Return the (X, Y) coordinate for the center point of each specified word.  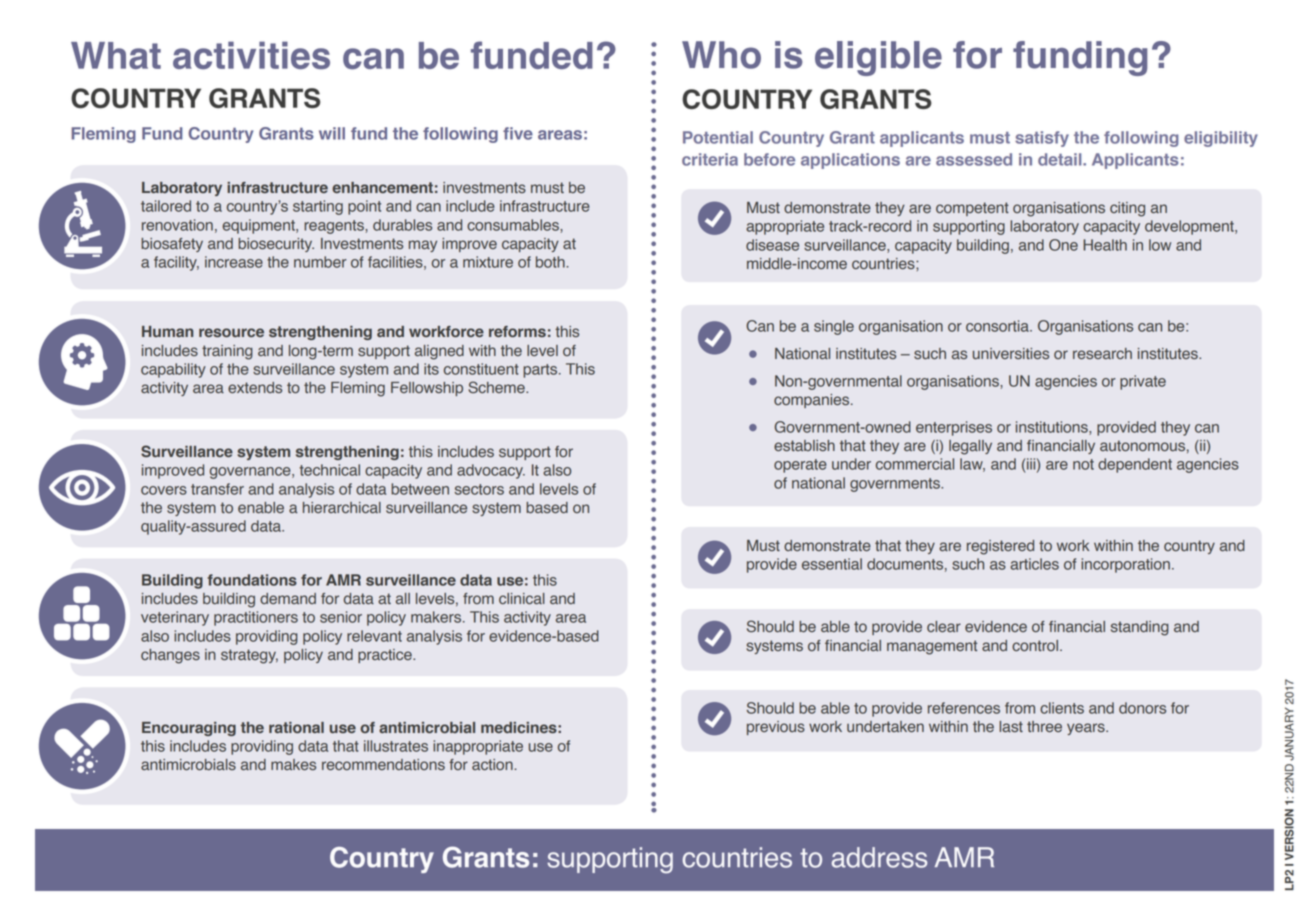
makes (293, 765)
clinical (522, 599)
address (879, 857)
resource (231, 332)
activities (251, 55)
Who (721, 55)
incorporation (1125, 565)
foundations (252, 580)
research (1102, 354)
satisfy (1042, 139)
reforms (517, 331)
